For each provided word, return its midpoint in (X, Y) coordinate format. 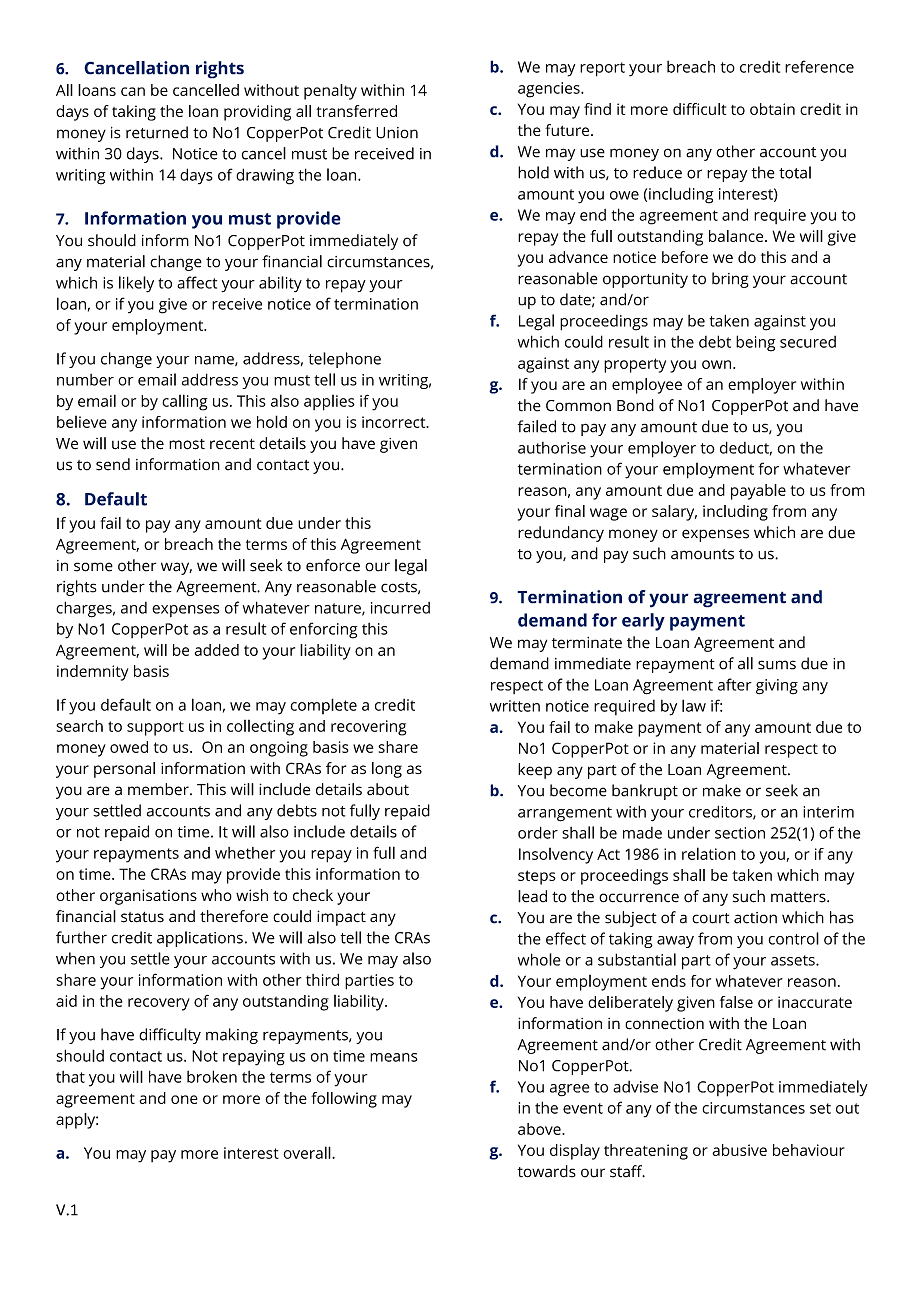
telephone (344, 360)
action (755, 918)
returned (157, 132)
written (515, 706)
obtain (772, 109)
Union (397, 133)
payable (758, 492)
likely (136, 284)
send (113, 464)
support (155, 728)
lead (532, 896)
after (735, 684)
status (142, 917)
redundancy (561, 534)
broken (212, 1076)
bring (730, 280)
